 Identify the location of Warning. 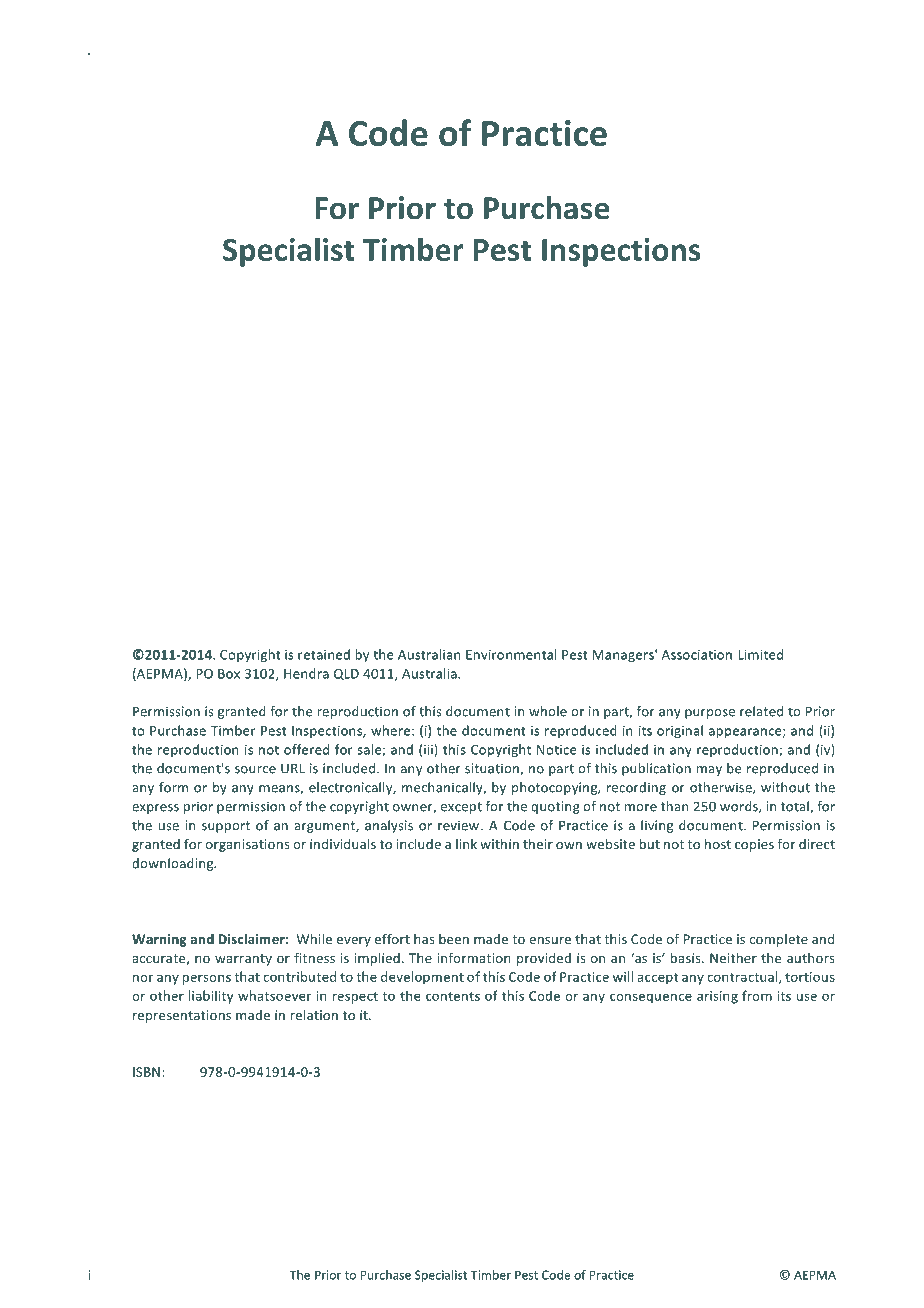
(159, 940).
